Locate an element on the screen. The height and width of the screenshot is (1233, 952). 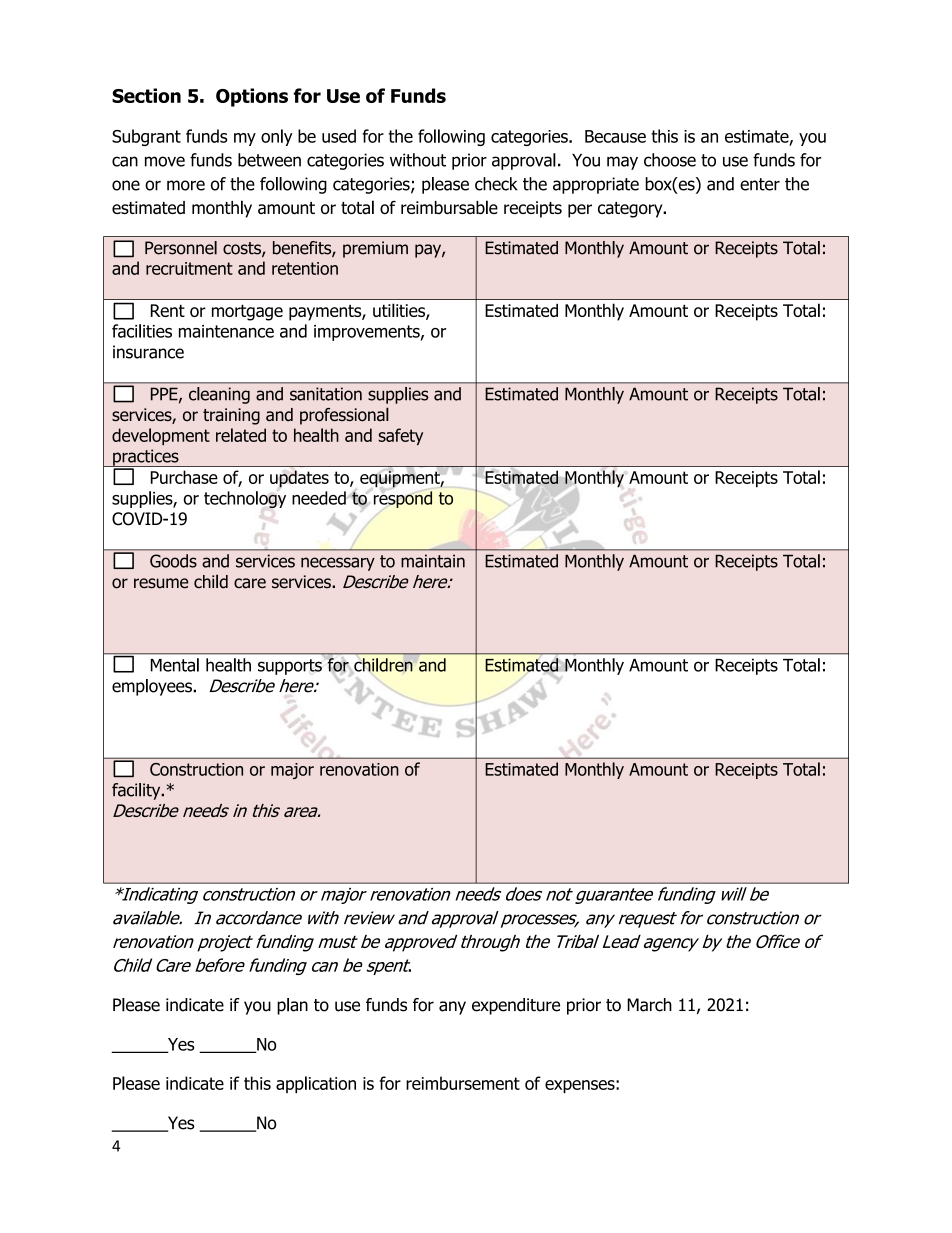
training is located at coordinates (231, 416).
